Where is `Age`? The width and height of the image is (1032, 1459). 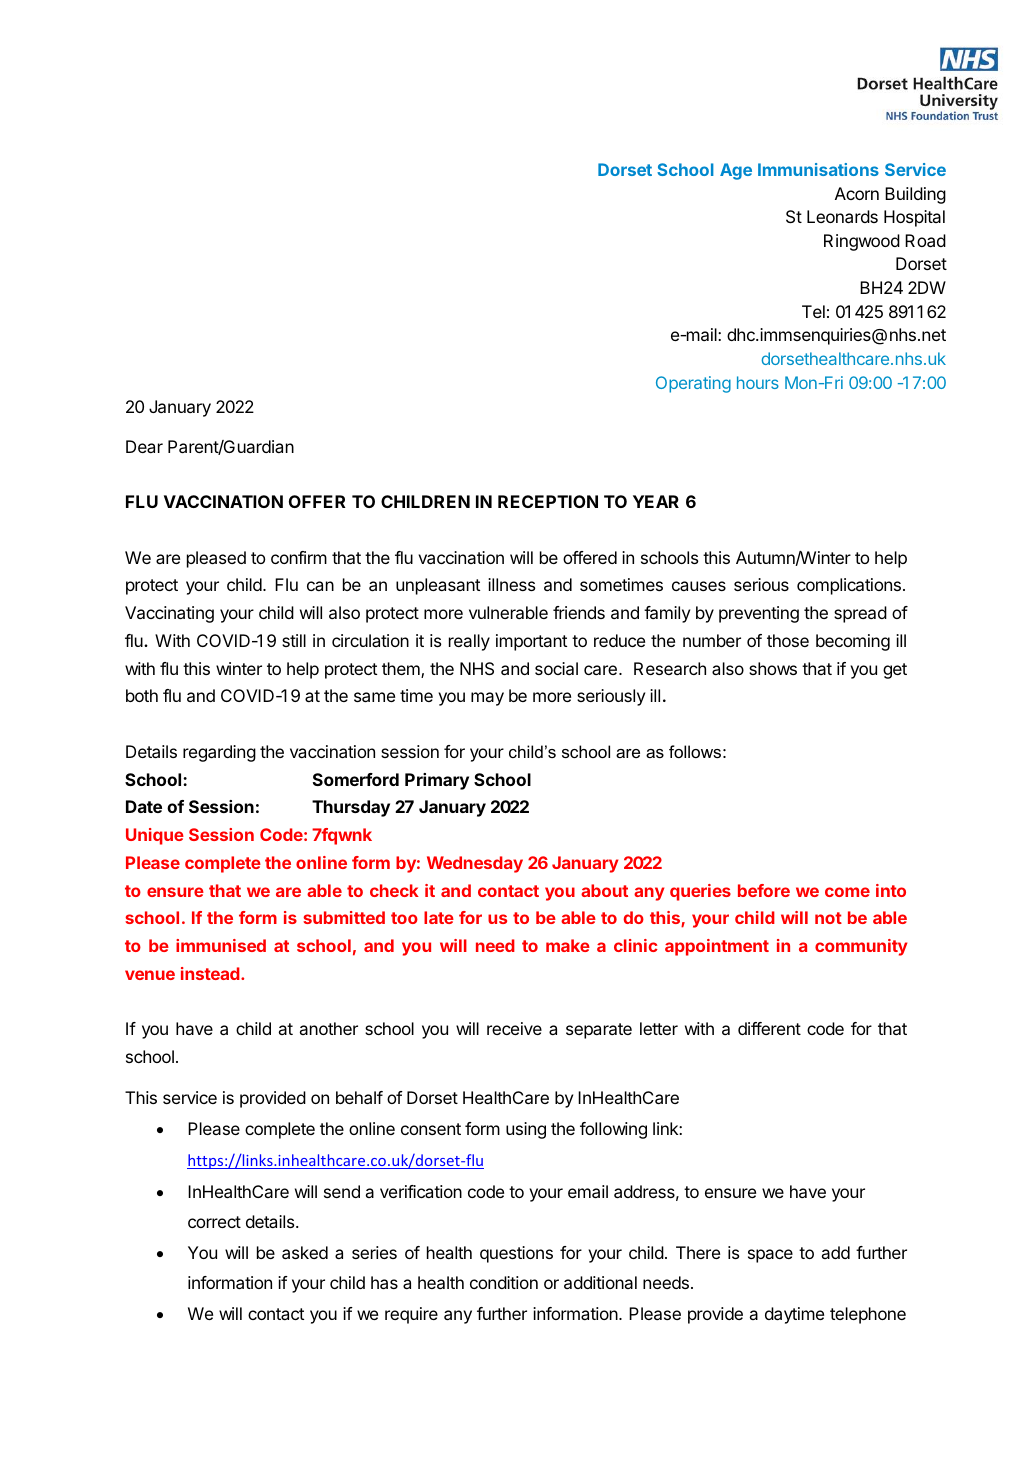 Age is located at coordinates (736, 171).
